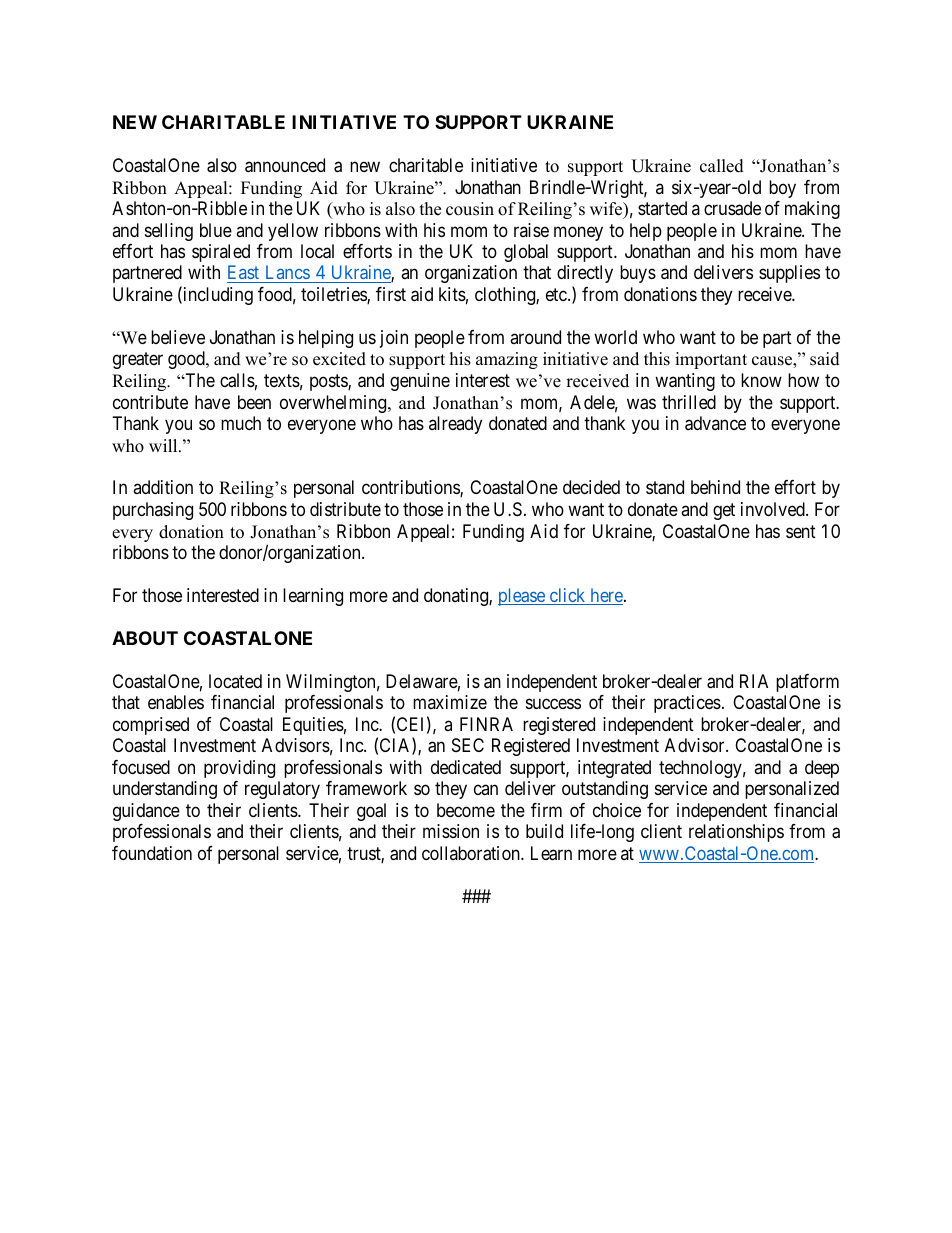  I want to click on amazing, so click(507, 360).
